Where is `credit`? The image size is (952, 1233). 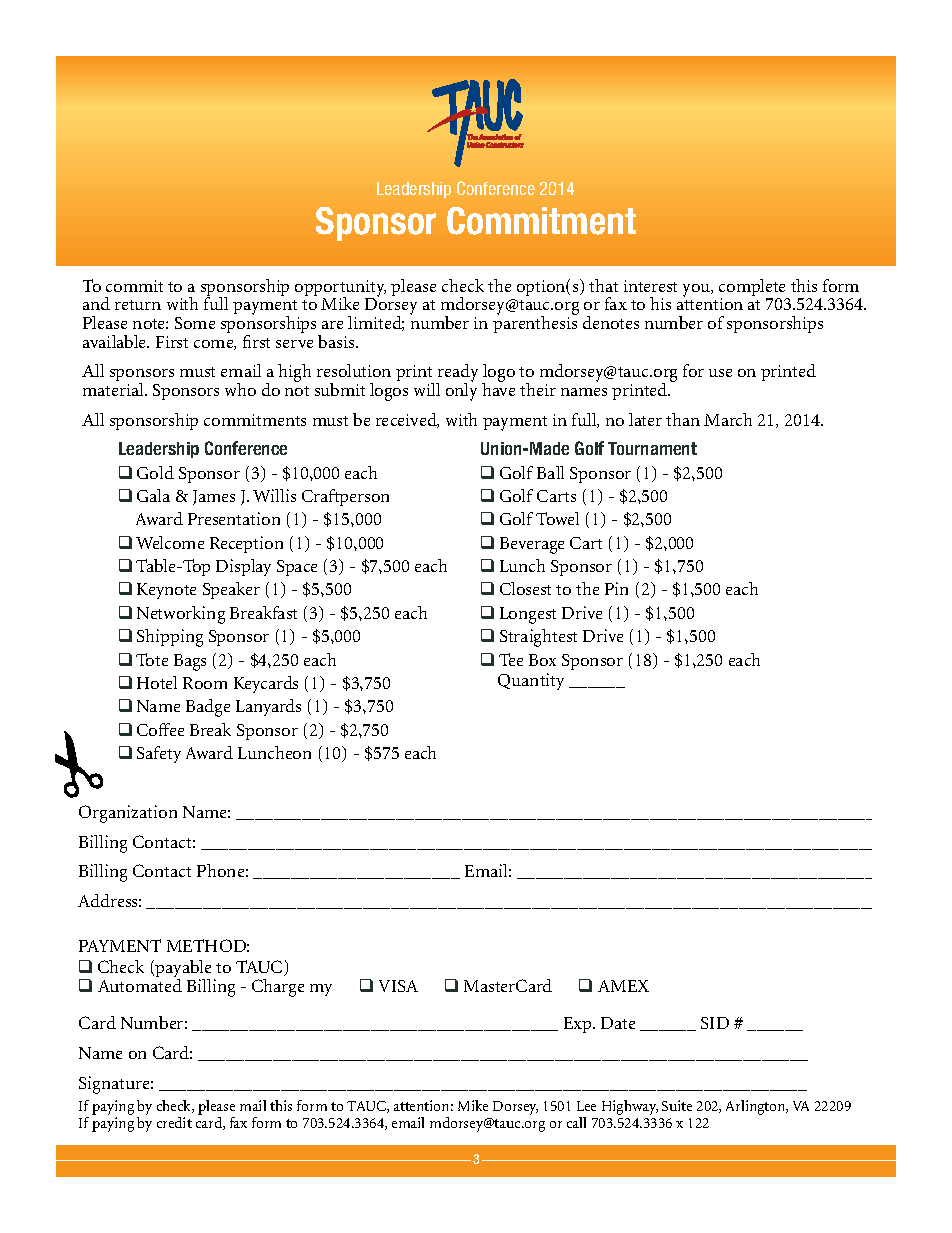
credit is located at coordinates (174, 1122).
